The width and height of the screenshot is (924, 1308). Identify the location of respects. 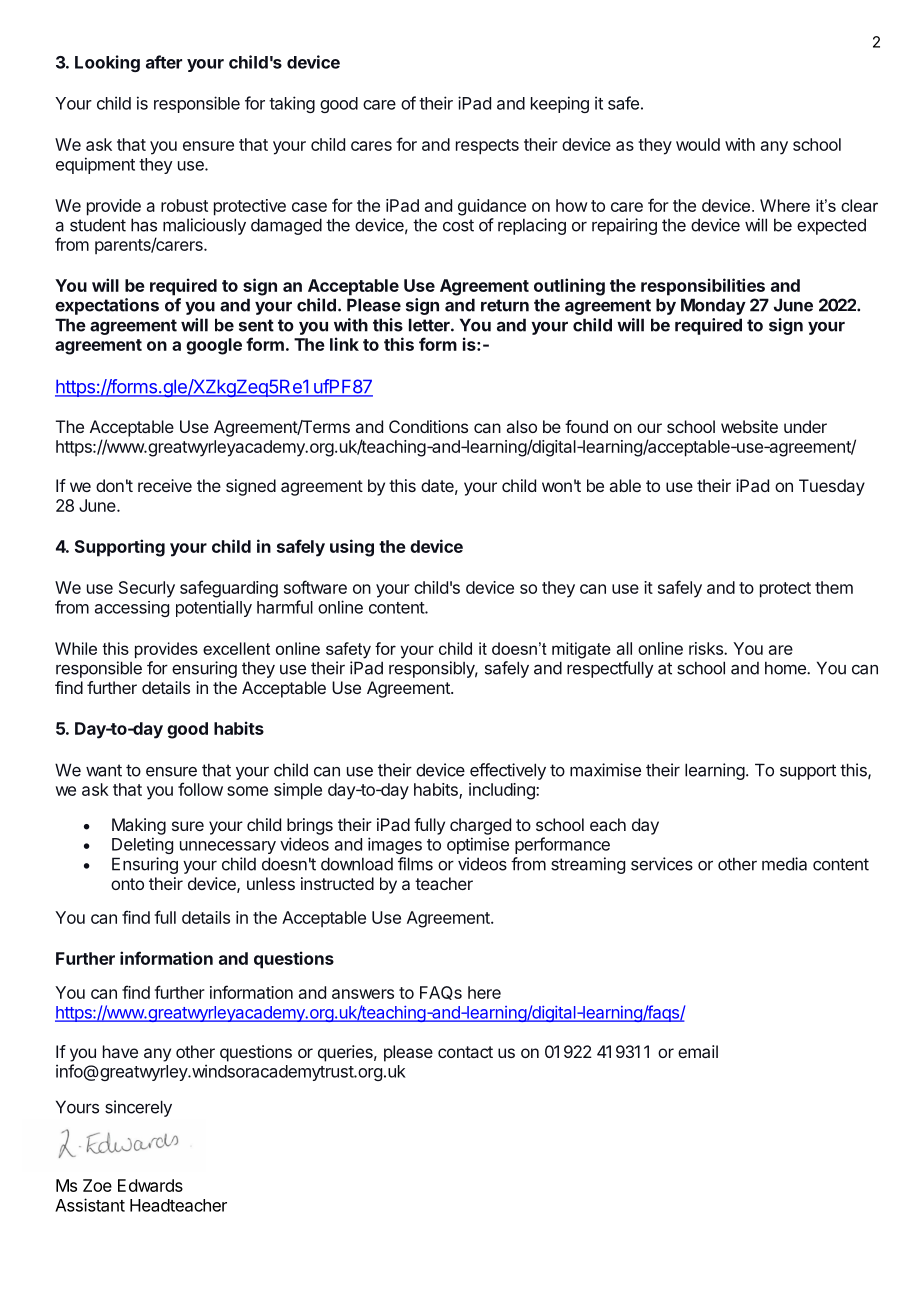
(487, 147).
